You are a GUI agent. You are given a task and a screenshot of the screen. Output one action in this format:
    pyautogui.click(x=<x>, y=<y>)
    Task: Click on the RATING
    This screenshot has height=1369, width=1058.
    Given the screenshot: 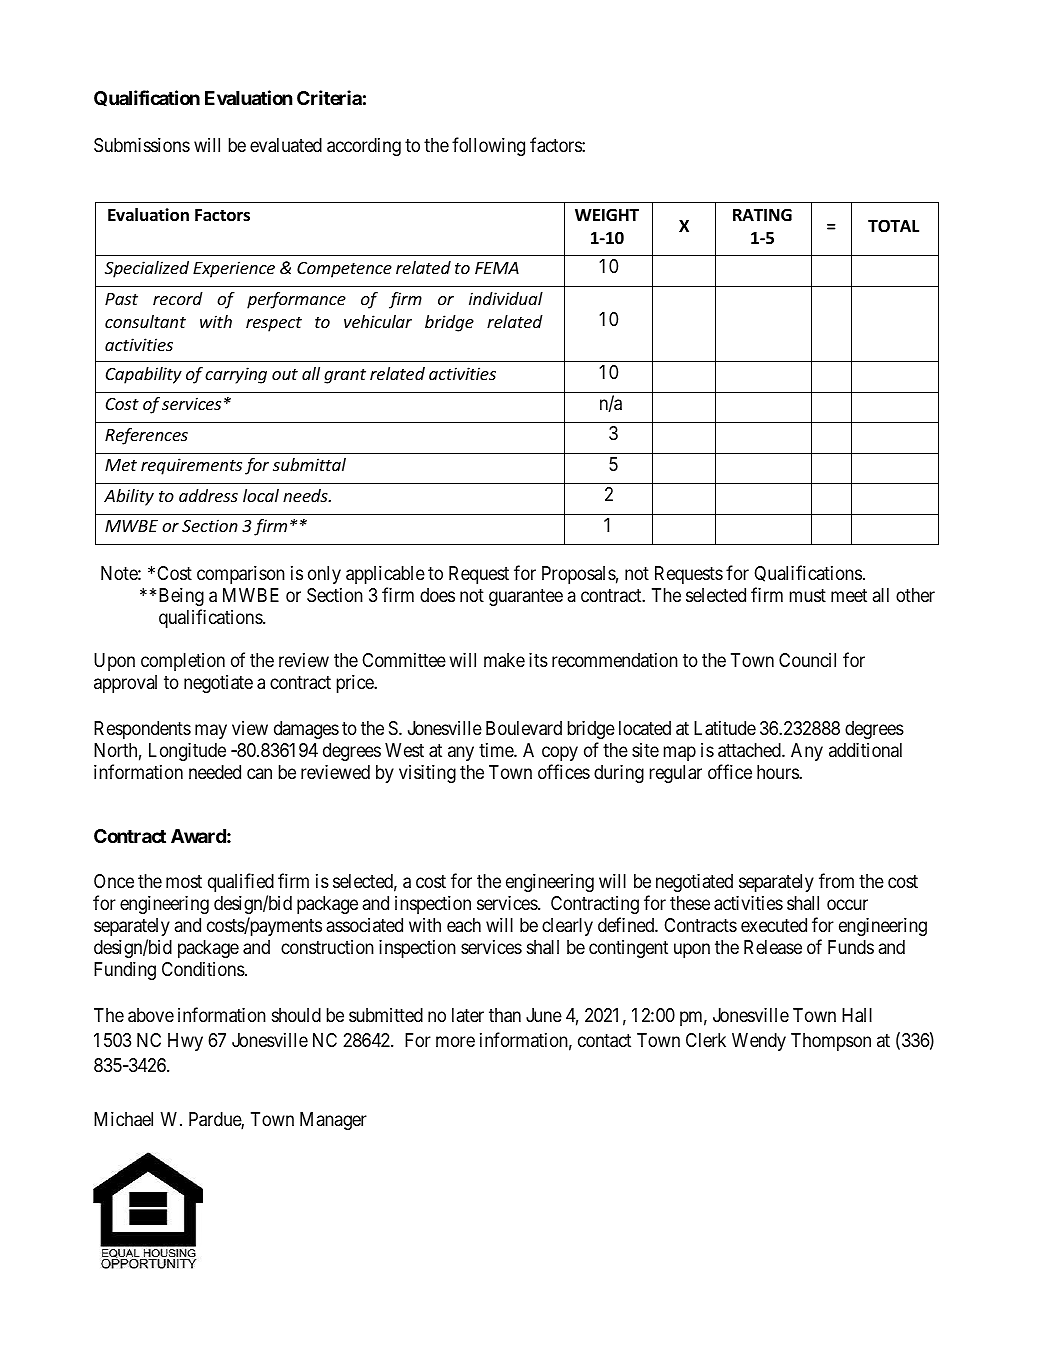 What is the action you would take?
    pyautogui.click(x=762, y=214)
